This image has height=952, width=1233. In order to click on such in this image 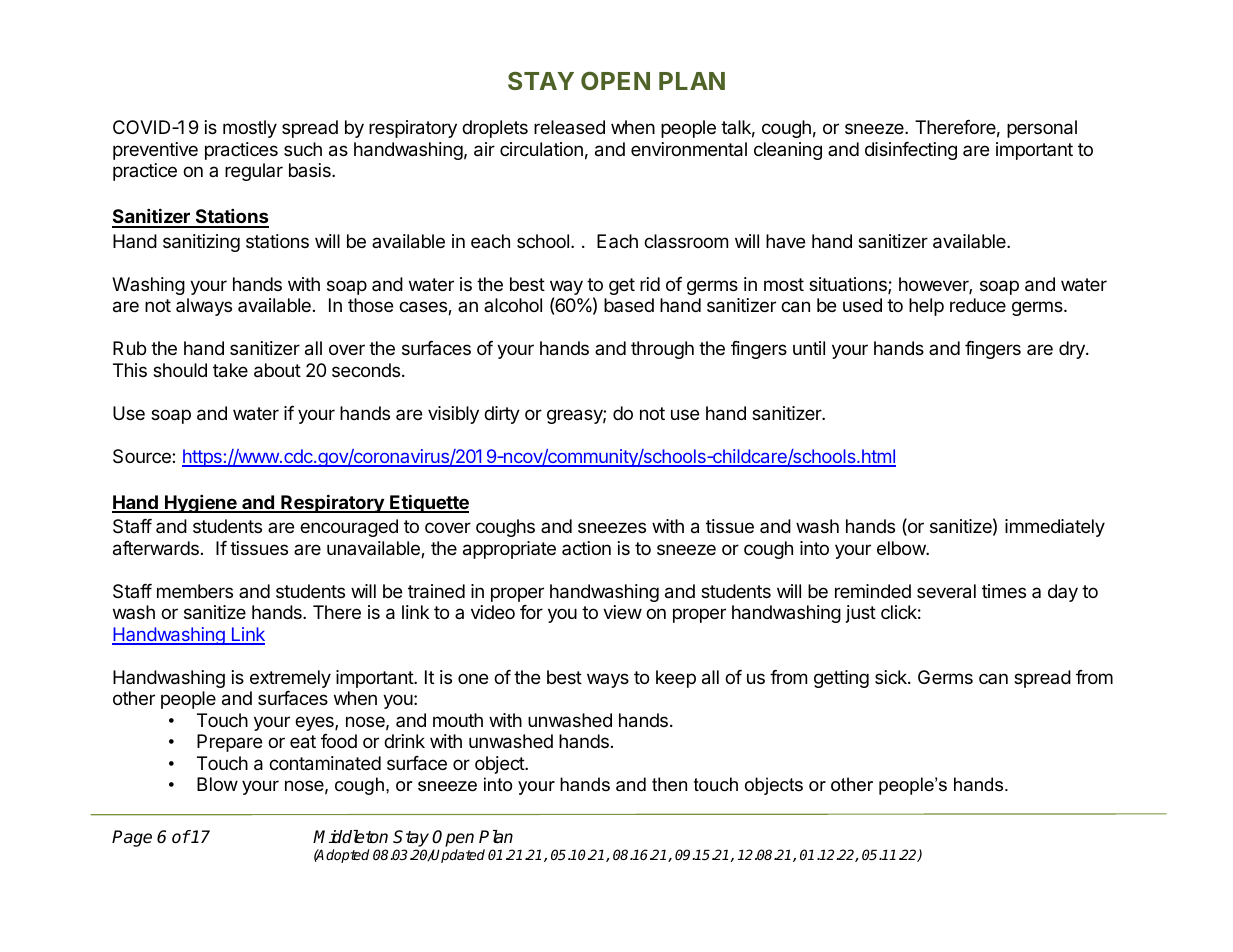, I will do `click(303, 149)`.
